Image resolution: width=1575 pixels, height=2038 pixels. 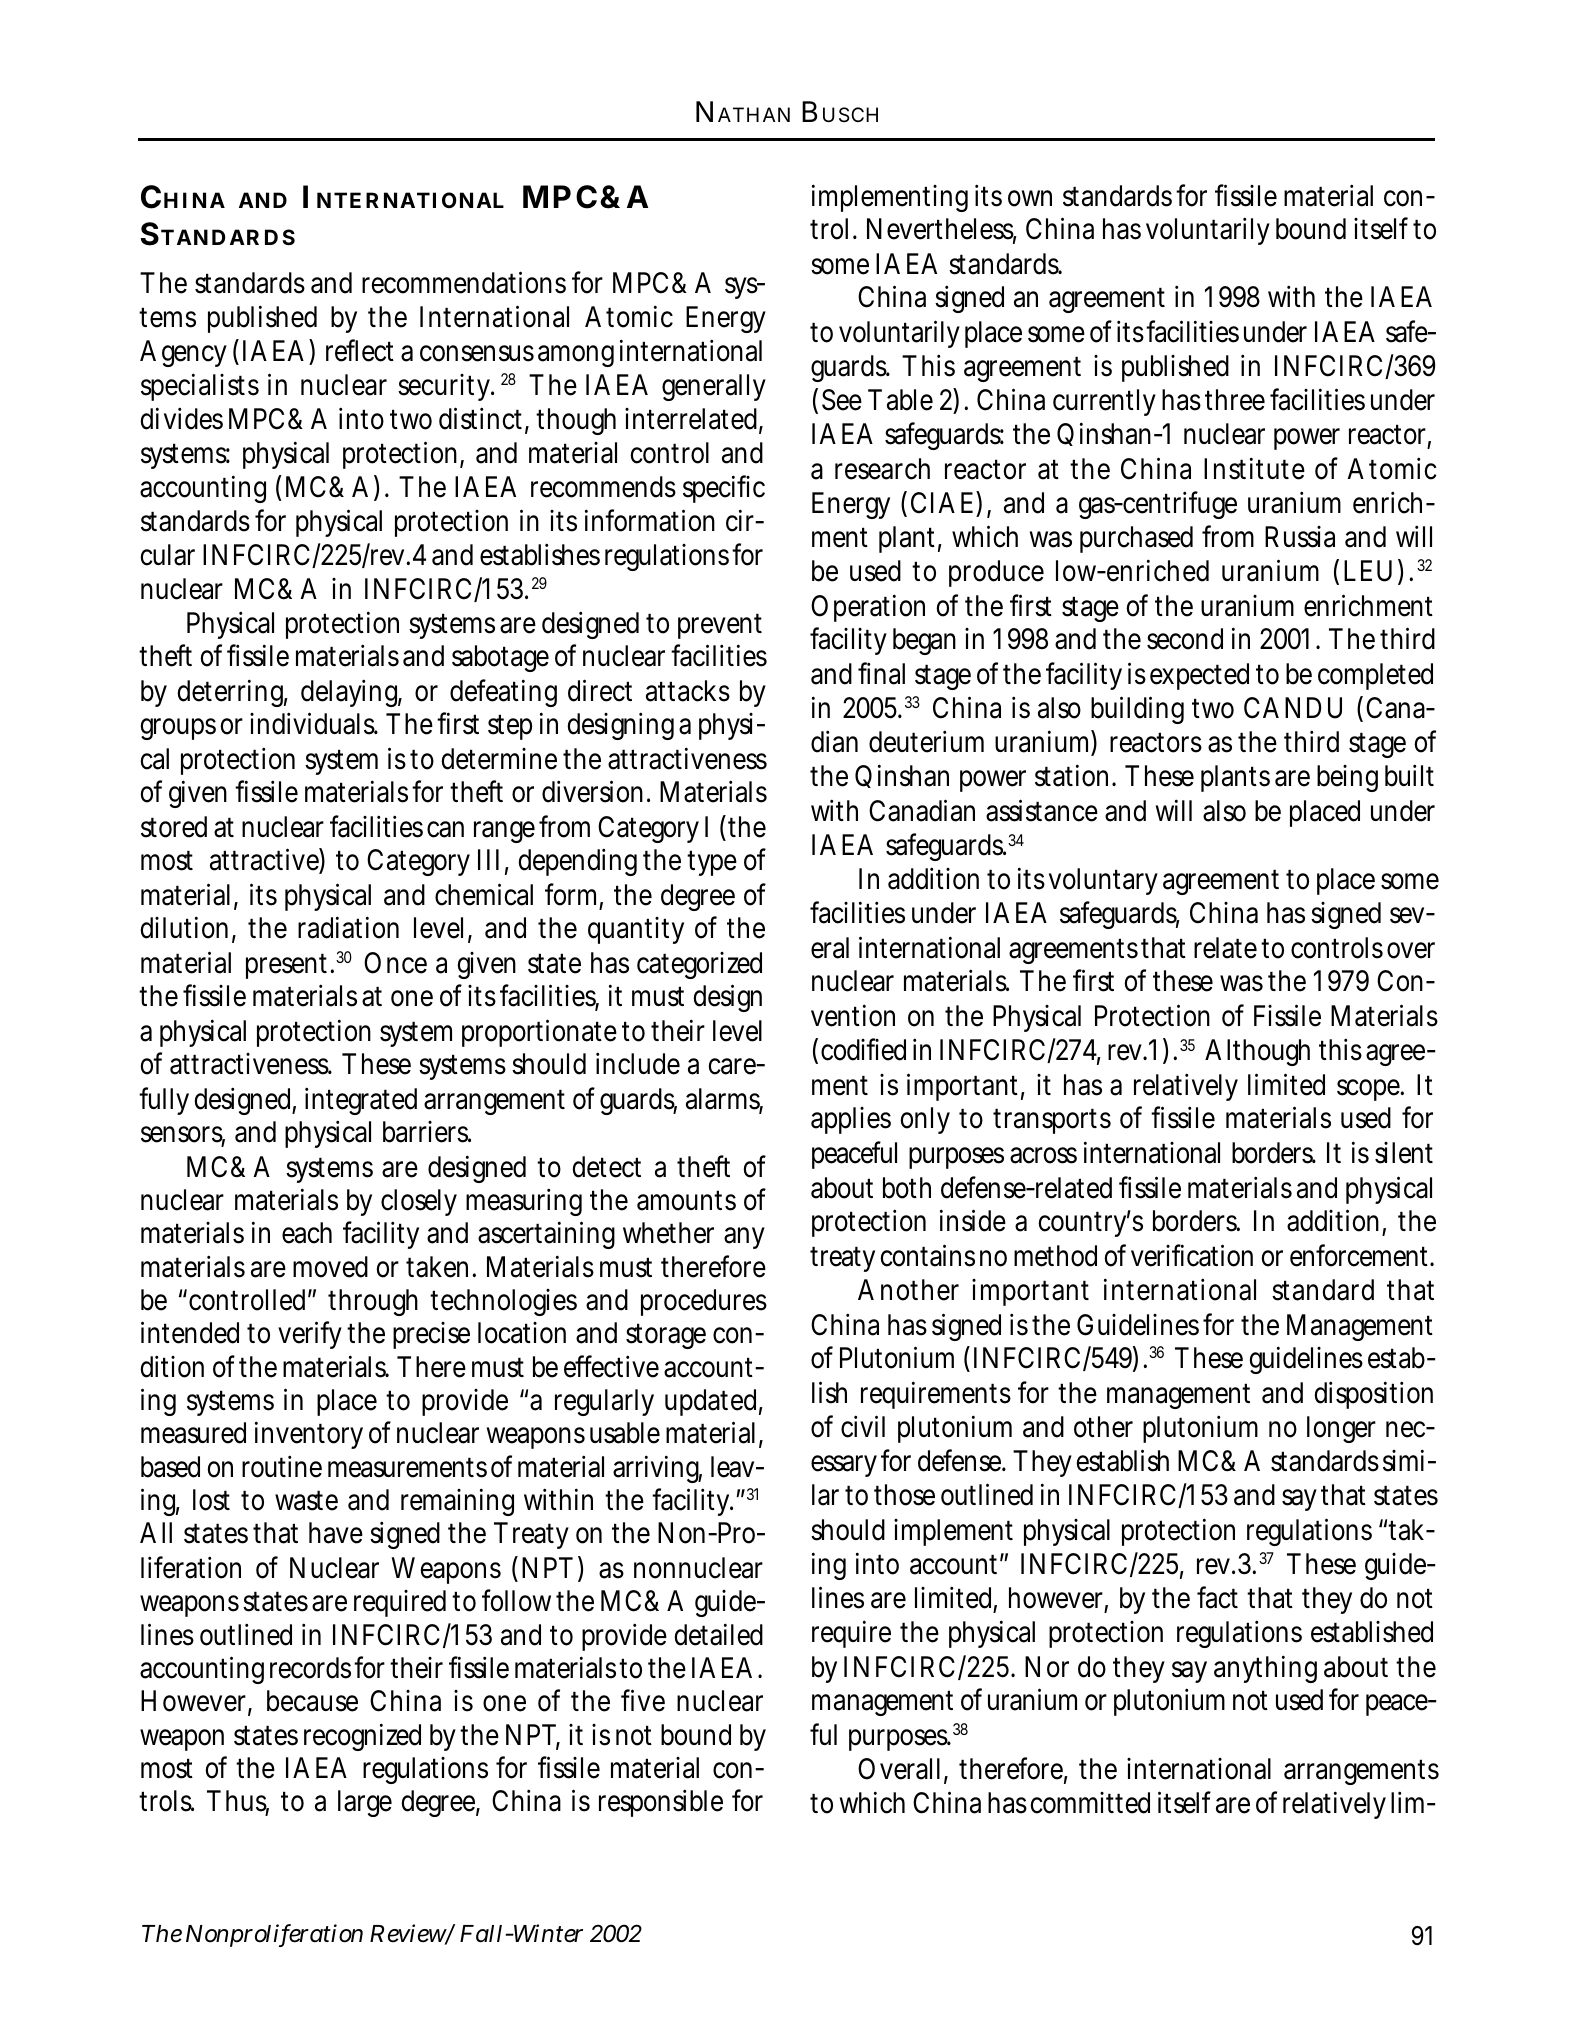 What do you see at coordinates (704, 1302) in the screenshot?
I see `procedures` at bounding box center [704, 1302].
